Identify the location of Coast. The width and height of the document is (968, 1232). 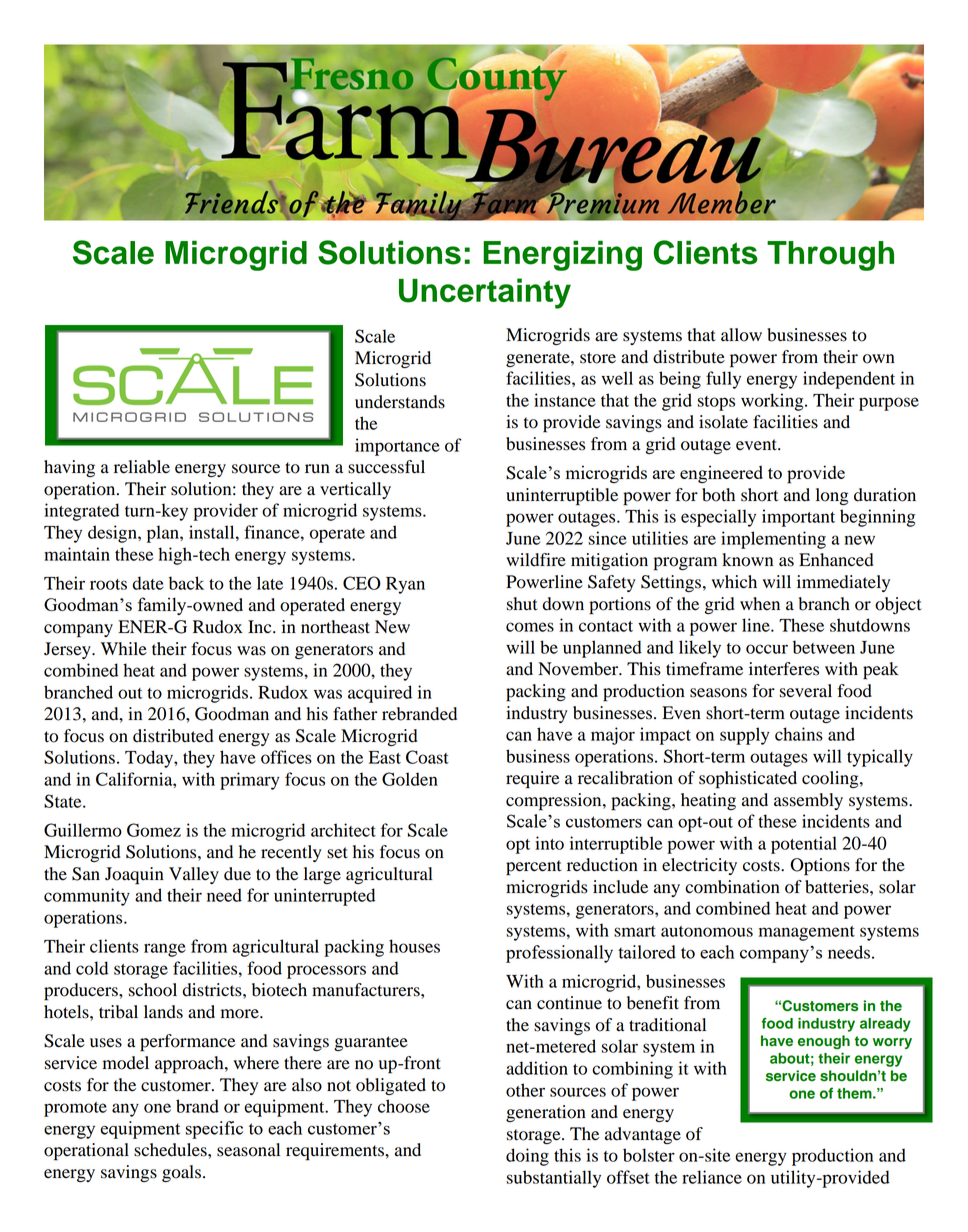
(427, 757).
